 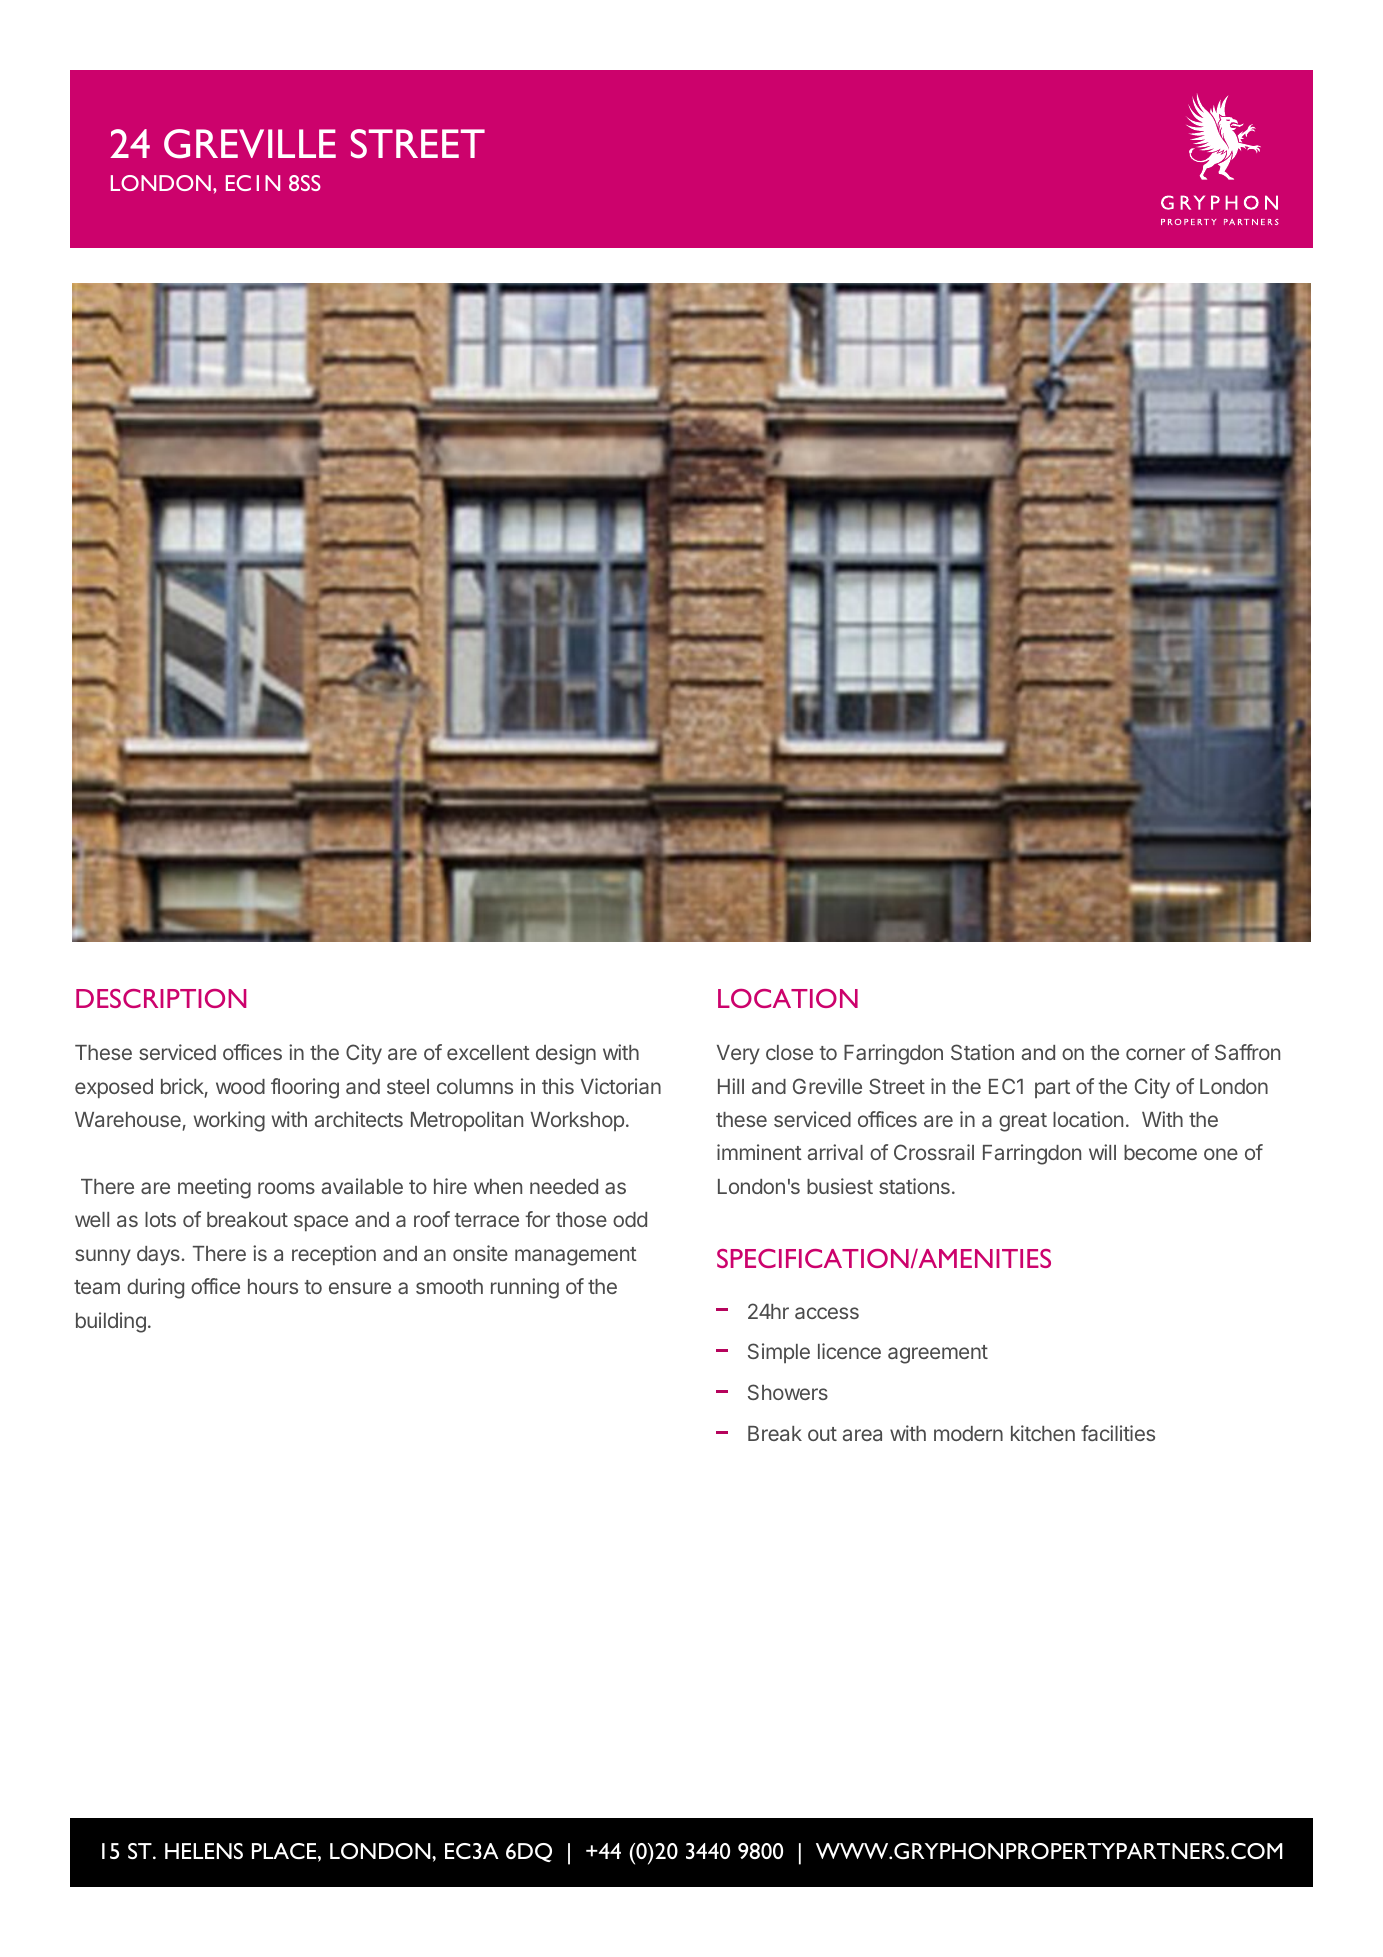 I want to click on Very, so click(x=738, y=1055).
